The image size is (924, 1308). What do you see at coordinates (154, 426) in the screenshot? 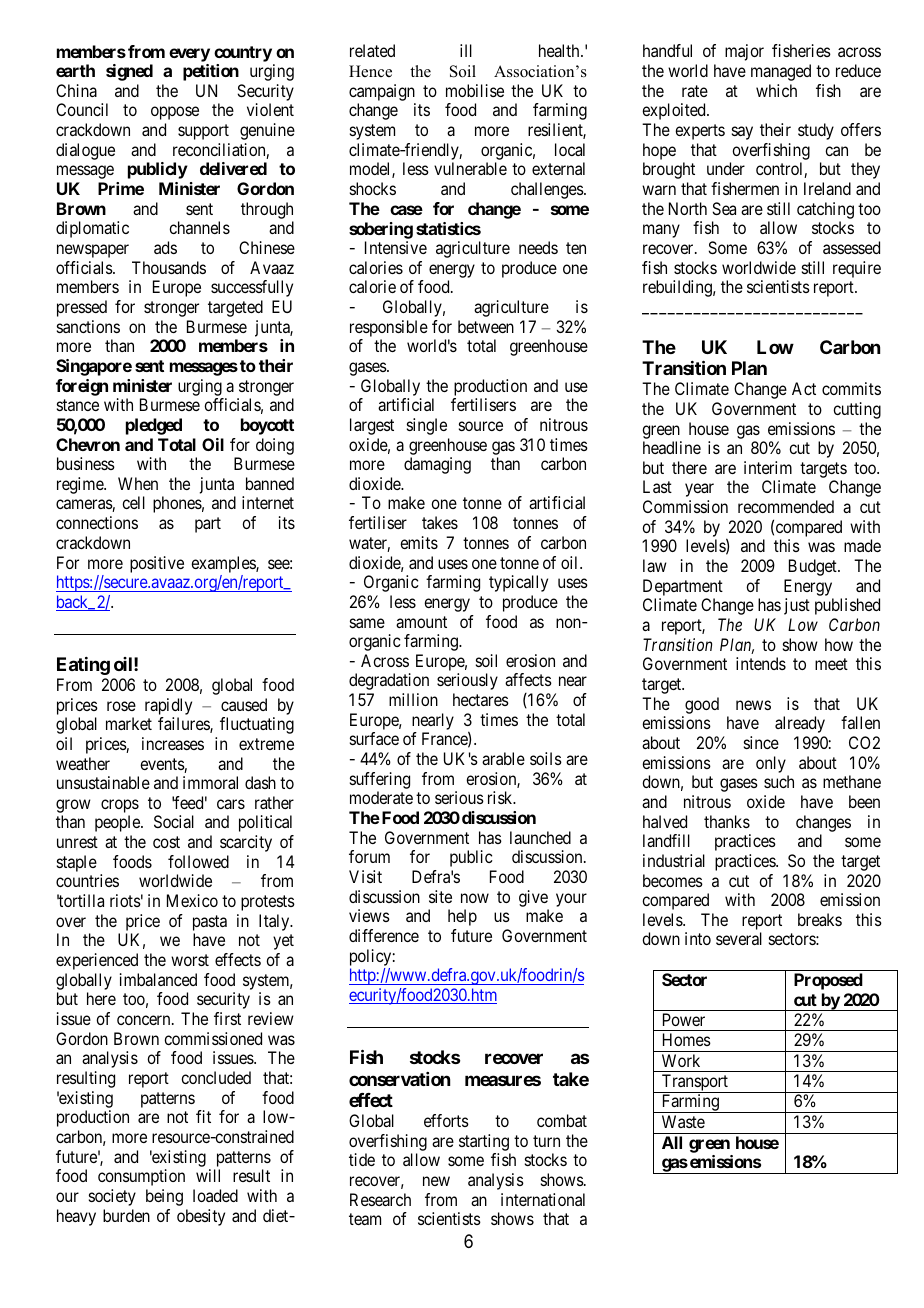
I see `pledged` at bounding box center [154, 426].
